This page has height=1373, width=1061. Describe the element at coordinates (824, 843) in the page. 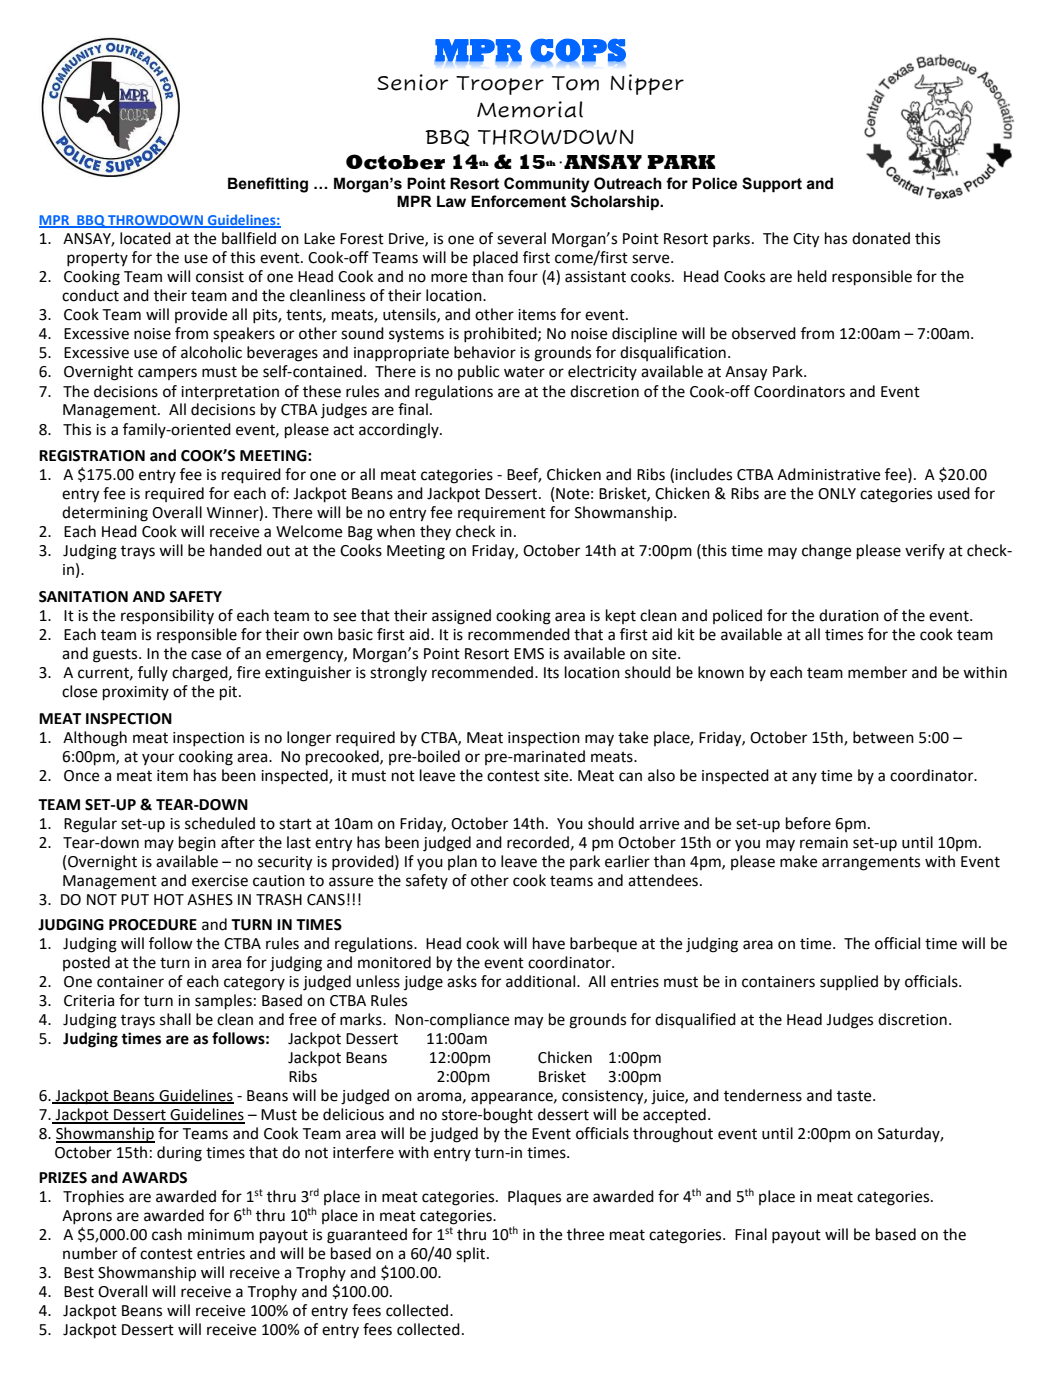

I see `remain` at that location.
